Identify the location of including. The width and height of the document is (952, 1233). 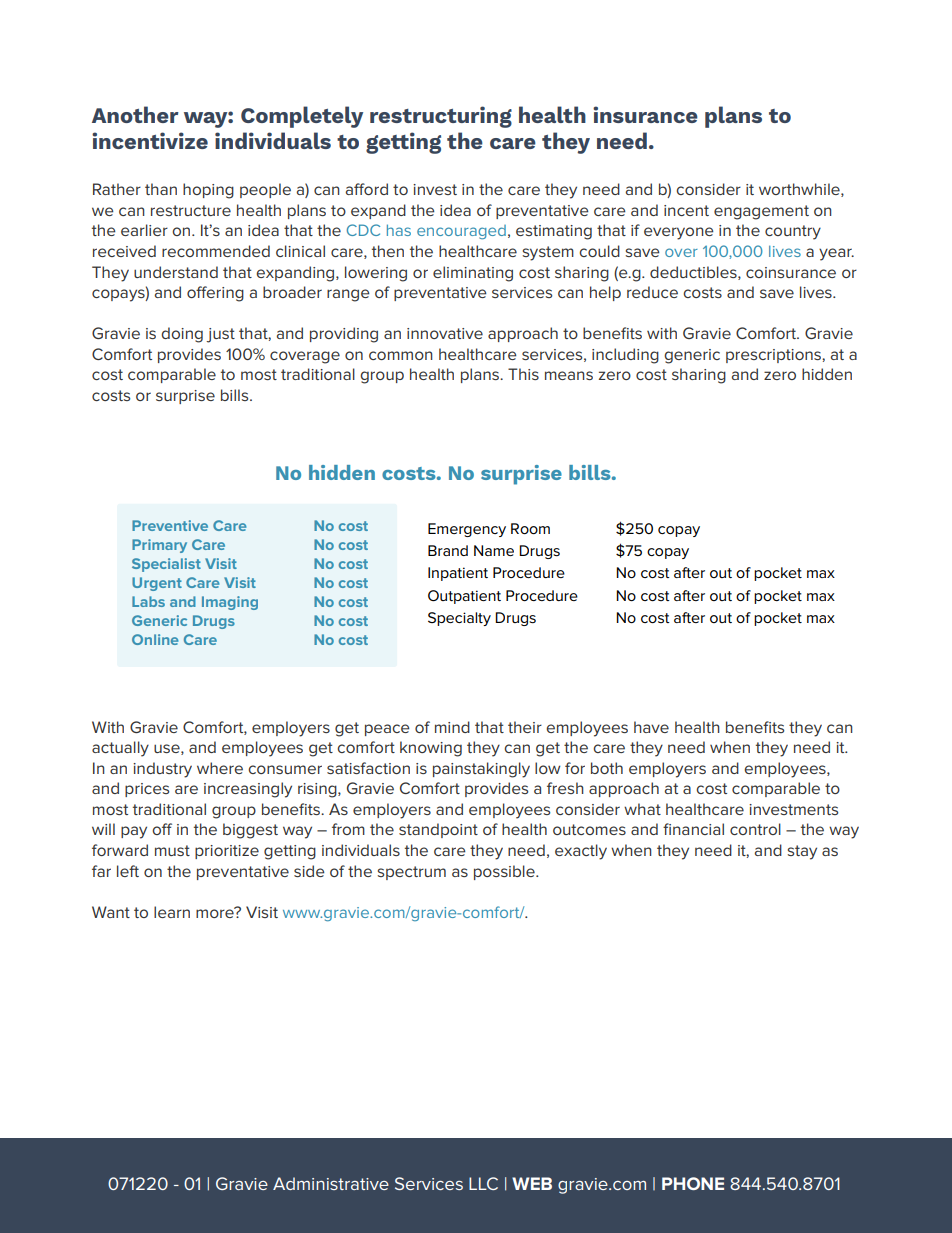
(625, 356).
